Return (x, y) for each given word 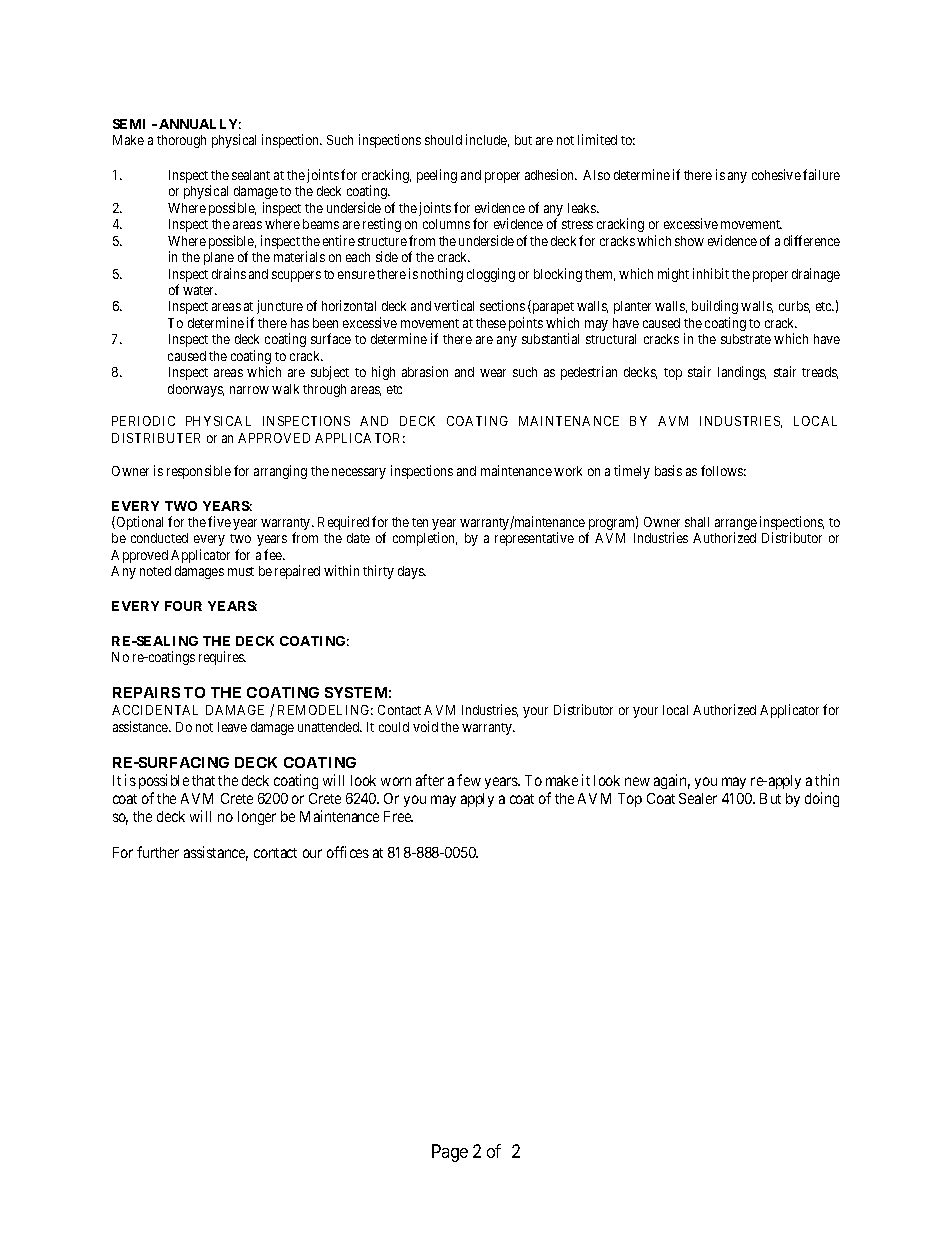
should (443, 140)
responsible (199, 472)
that (203, 780)
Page (450, 1153)
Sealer (698, 798)
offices (348, 852)
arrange (736, 526)
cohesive (776, 174)
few (469, 780)
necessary (359, 473)
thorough (181, 141)
